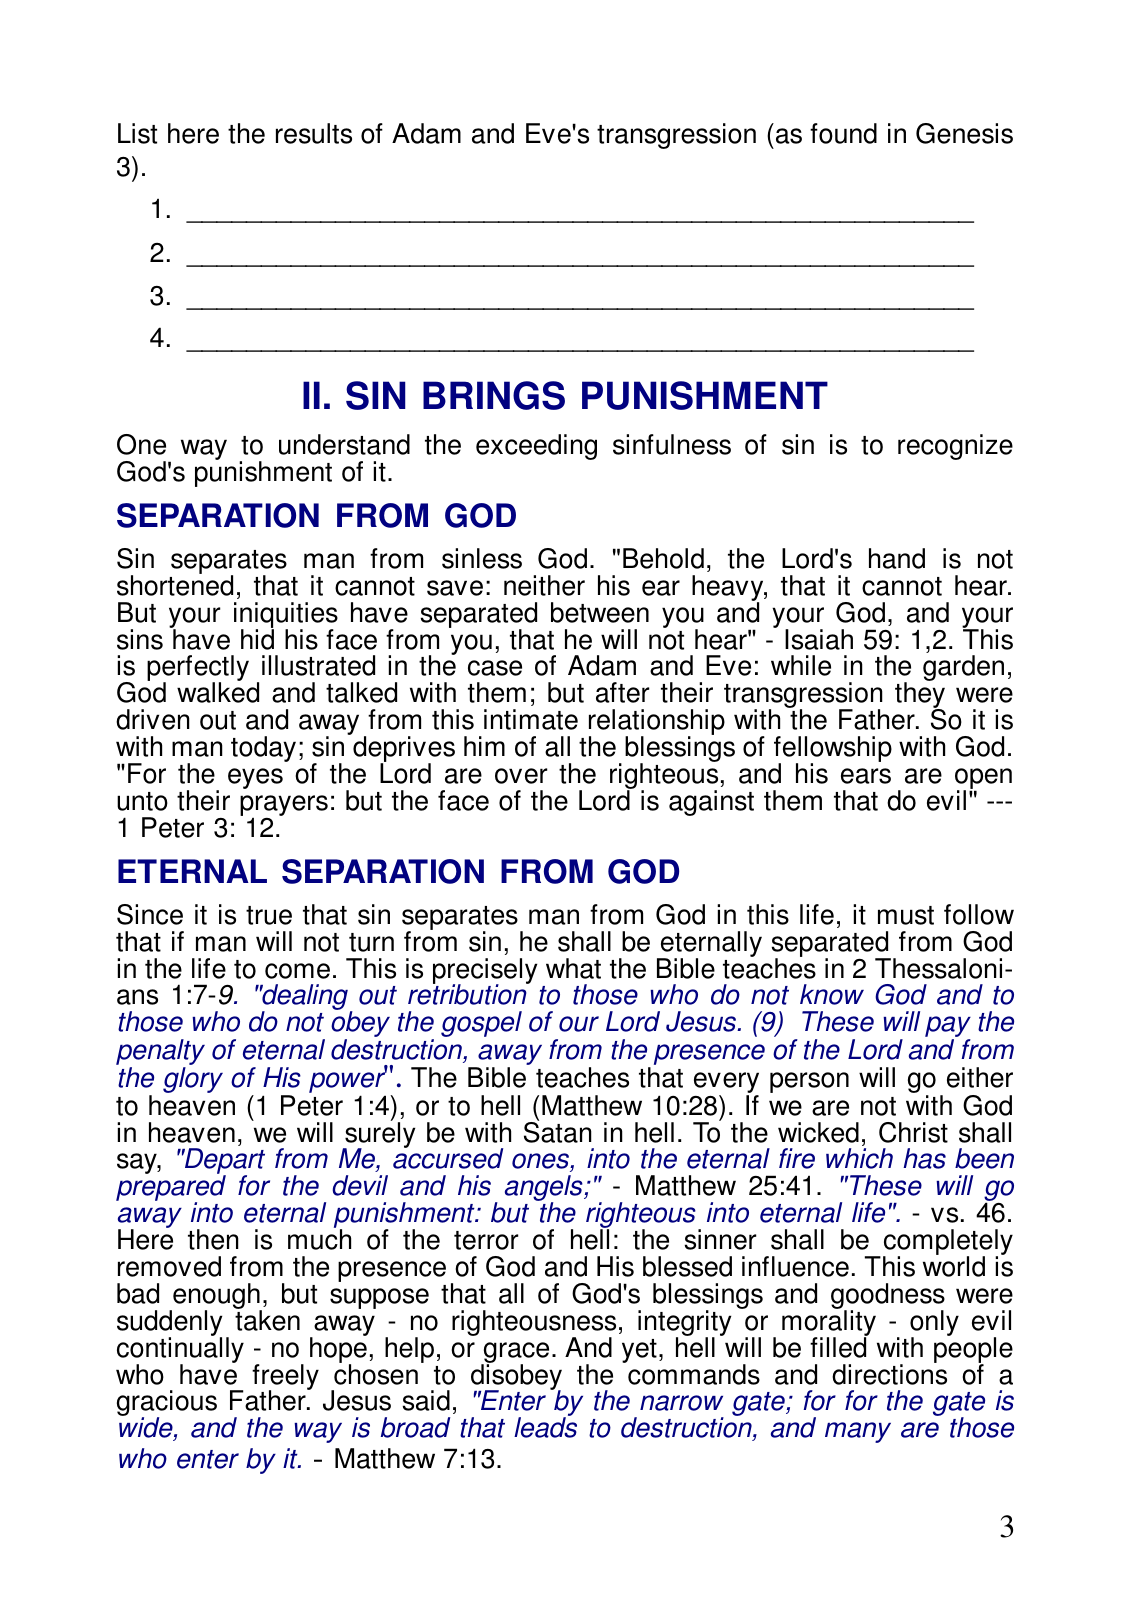 This document has height=1600, width=1129. I want to click on over, so click(521, 776).
